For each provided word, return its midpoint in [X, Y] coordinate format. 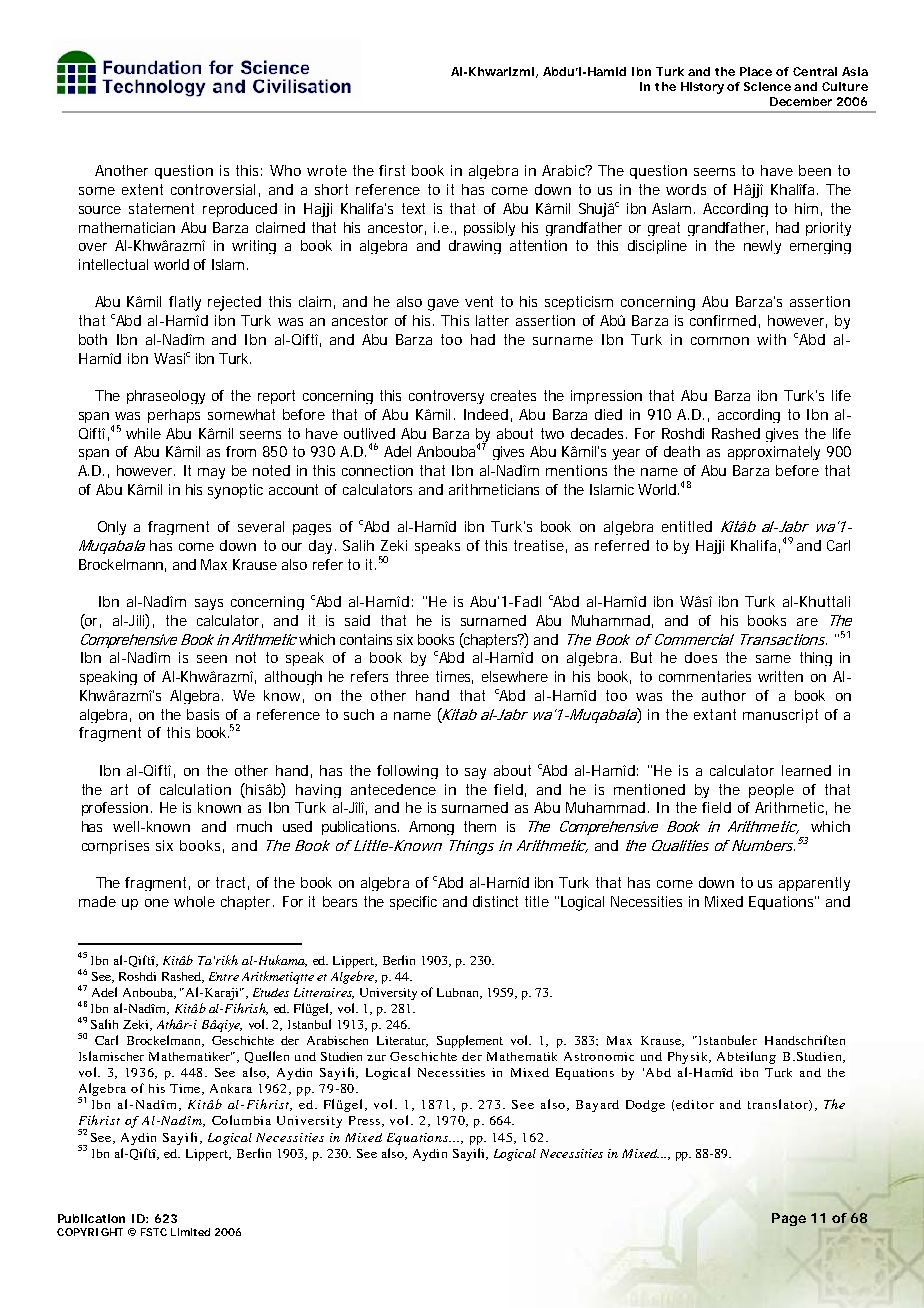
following [407, 772]
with [771, 339]
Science [767, 86]
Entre [224, 976]
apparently [814, 884]
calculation [195, 789]
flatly [185, 303]
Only [112, 528]
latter [492, 320]
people [771, 791]
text [413, 208]
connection [377, 470]
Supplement [470, 1041]
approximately [774, 453]
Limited [190, 1232]
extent [142, 189]
